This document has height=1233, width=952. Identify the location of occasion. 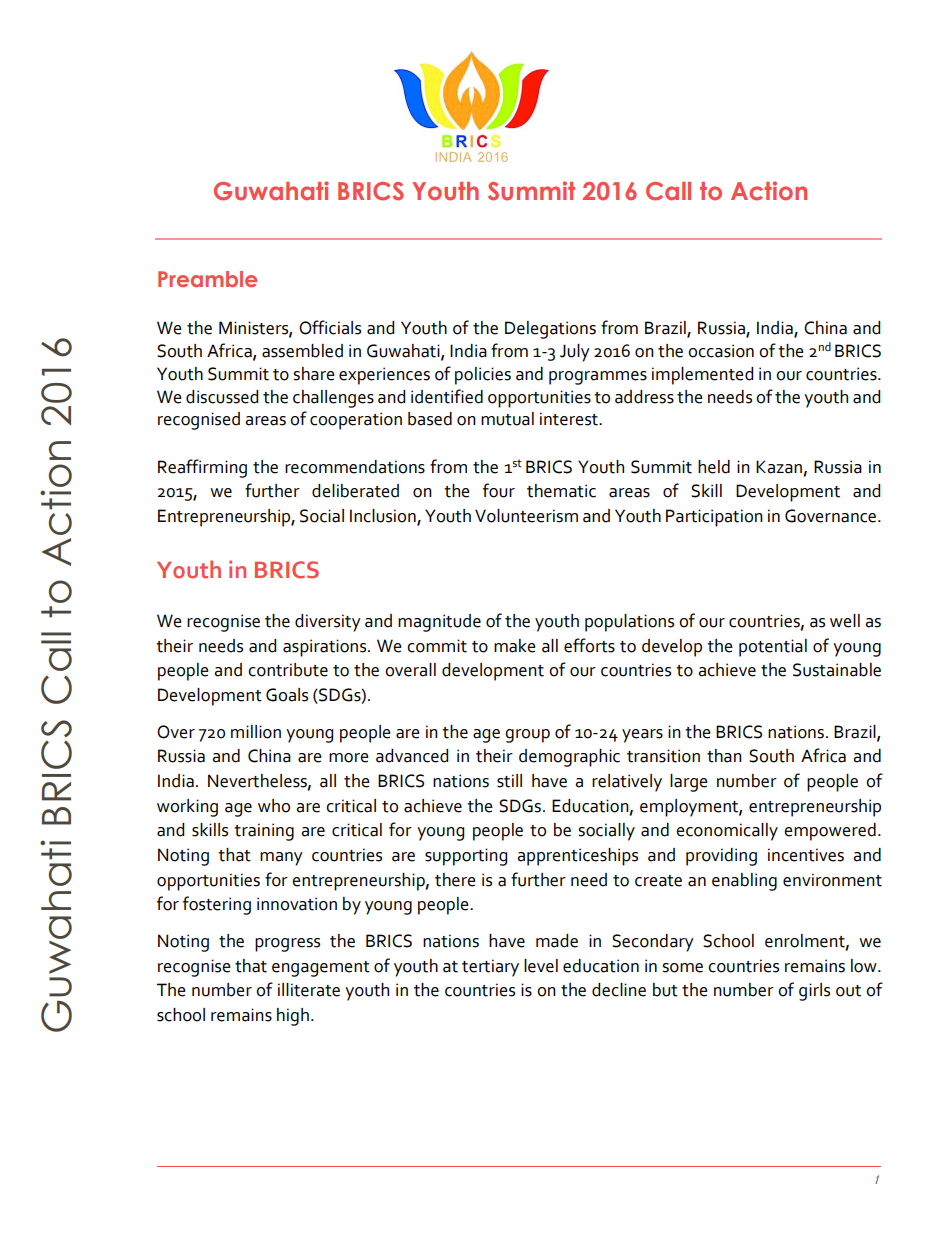
(721, 351).
